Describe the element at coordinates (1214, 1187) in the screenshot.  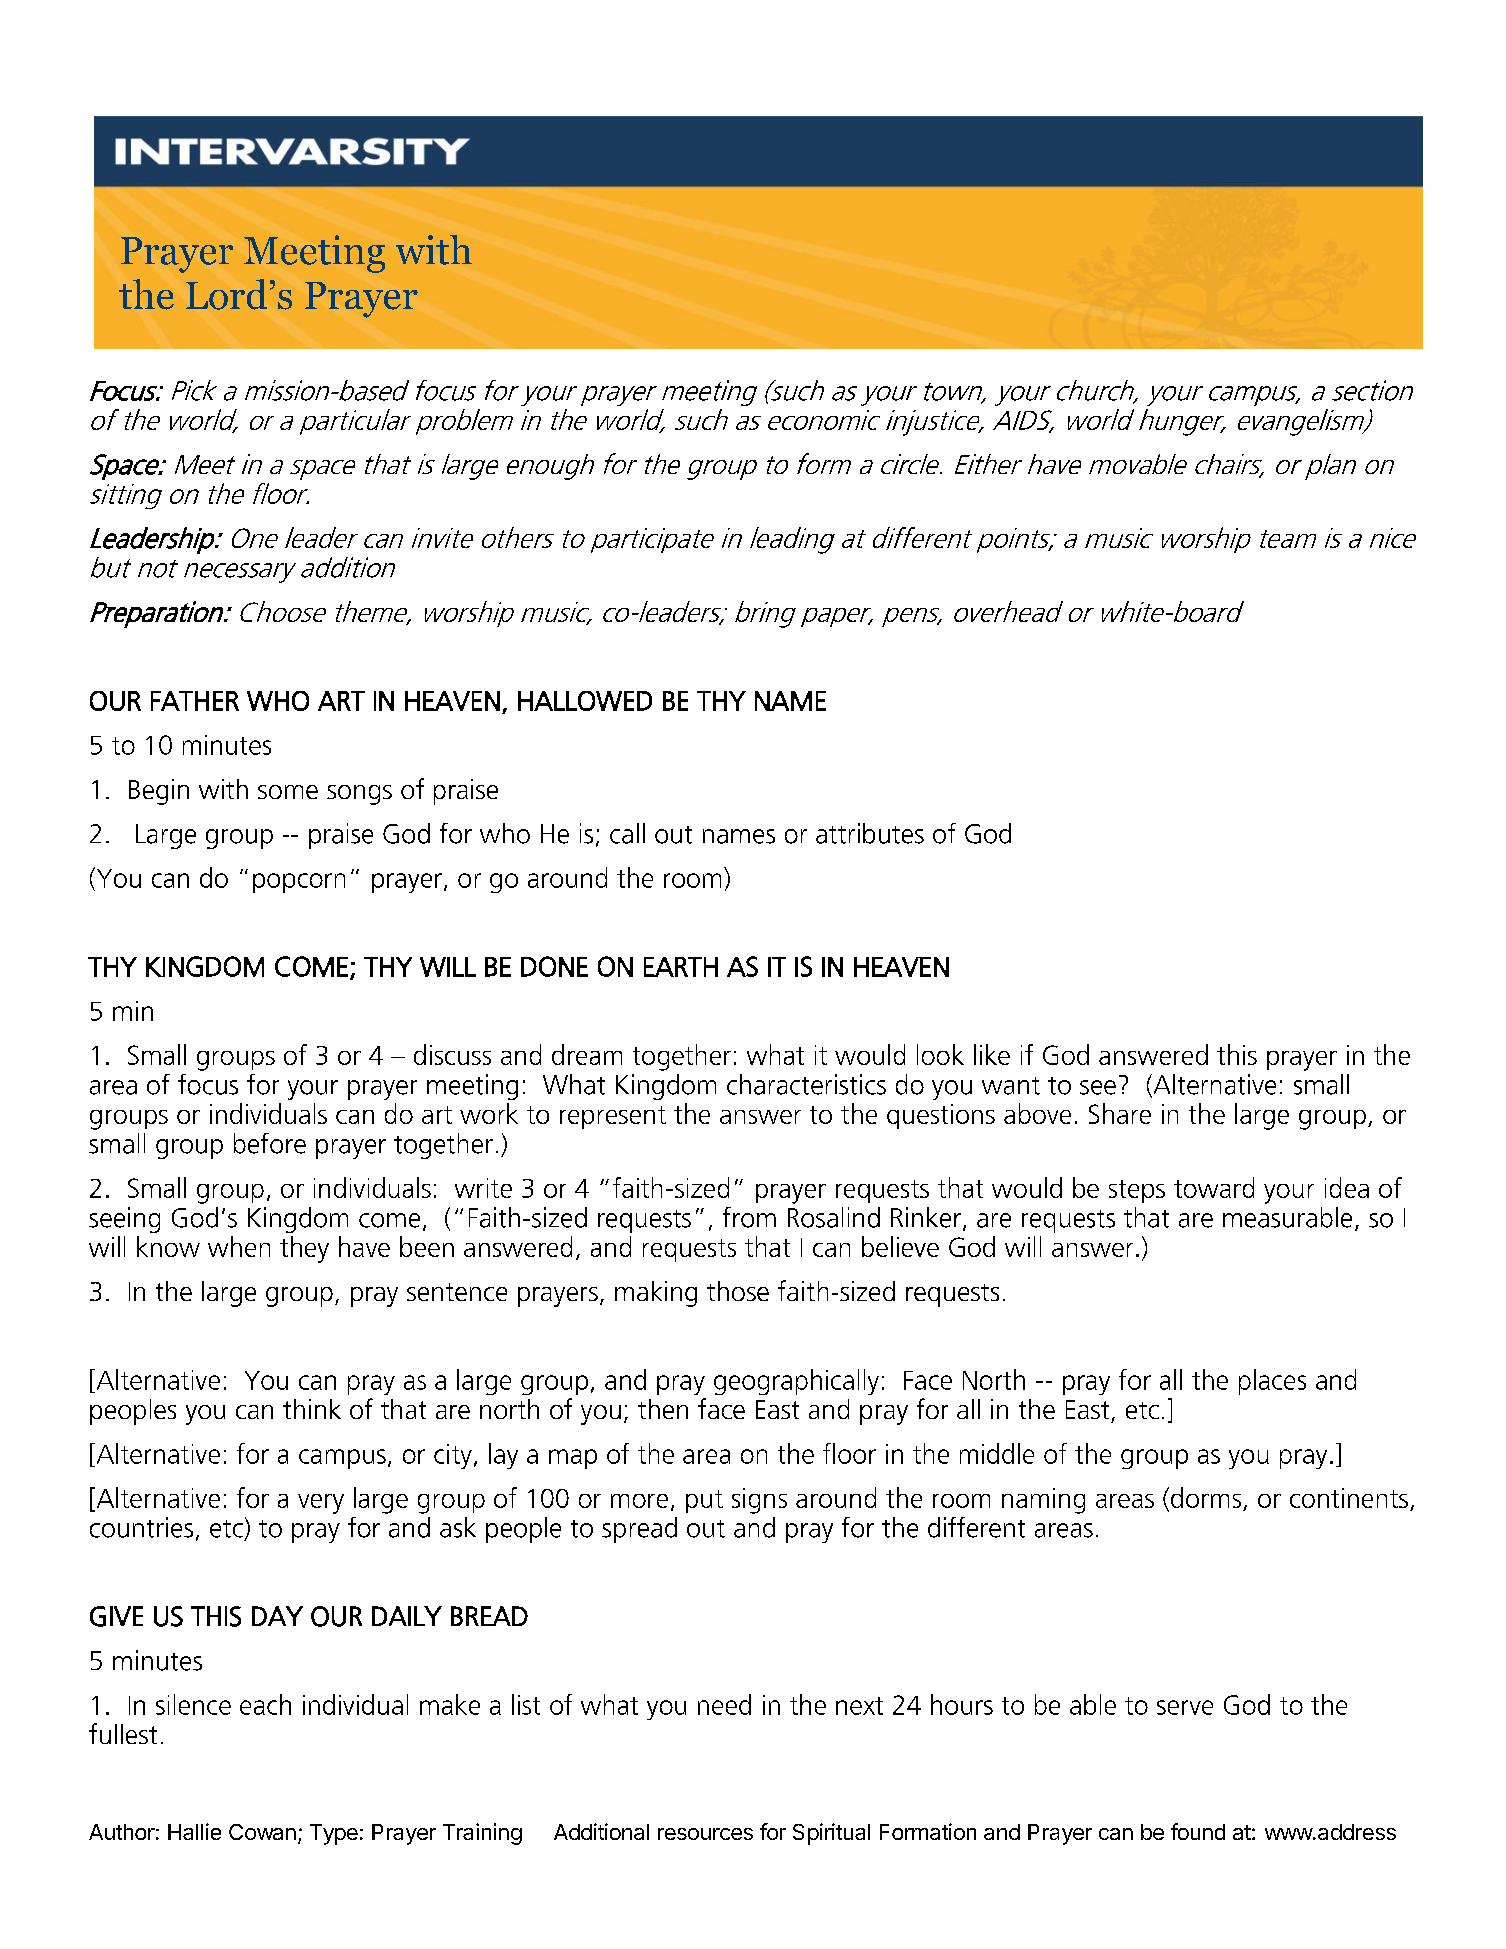
I see `toward` at that location.
